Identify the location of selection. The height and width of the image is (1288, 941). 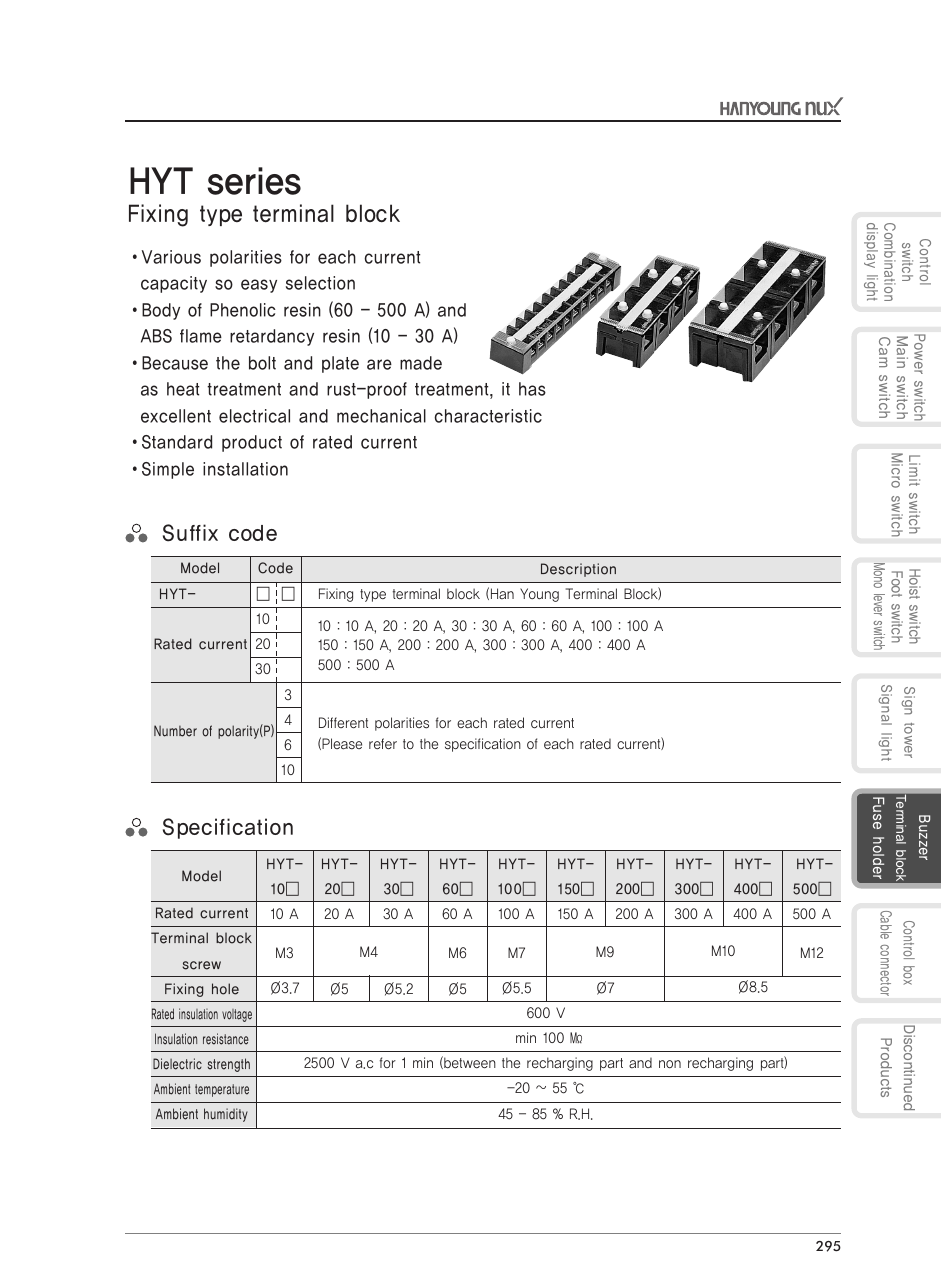
(320, 283).
